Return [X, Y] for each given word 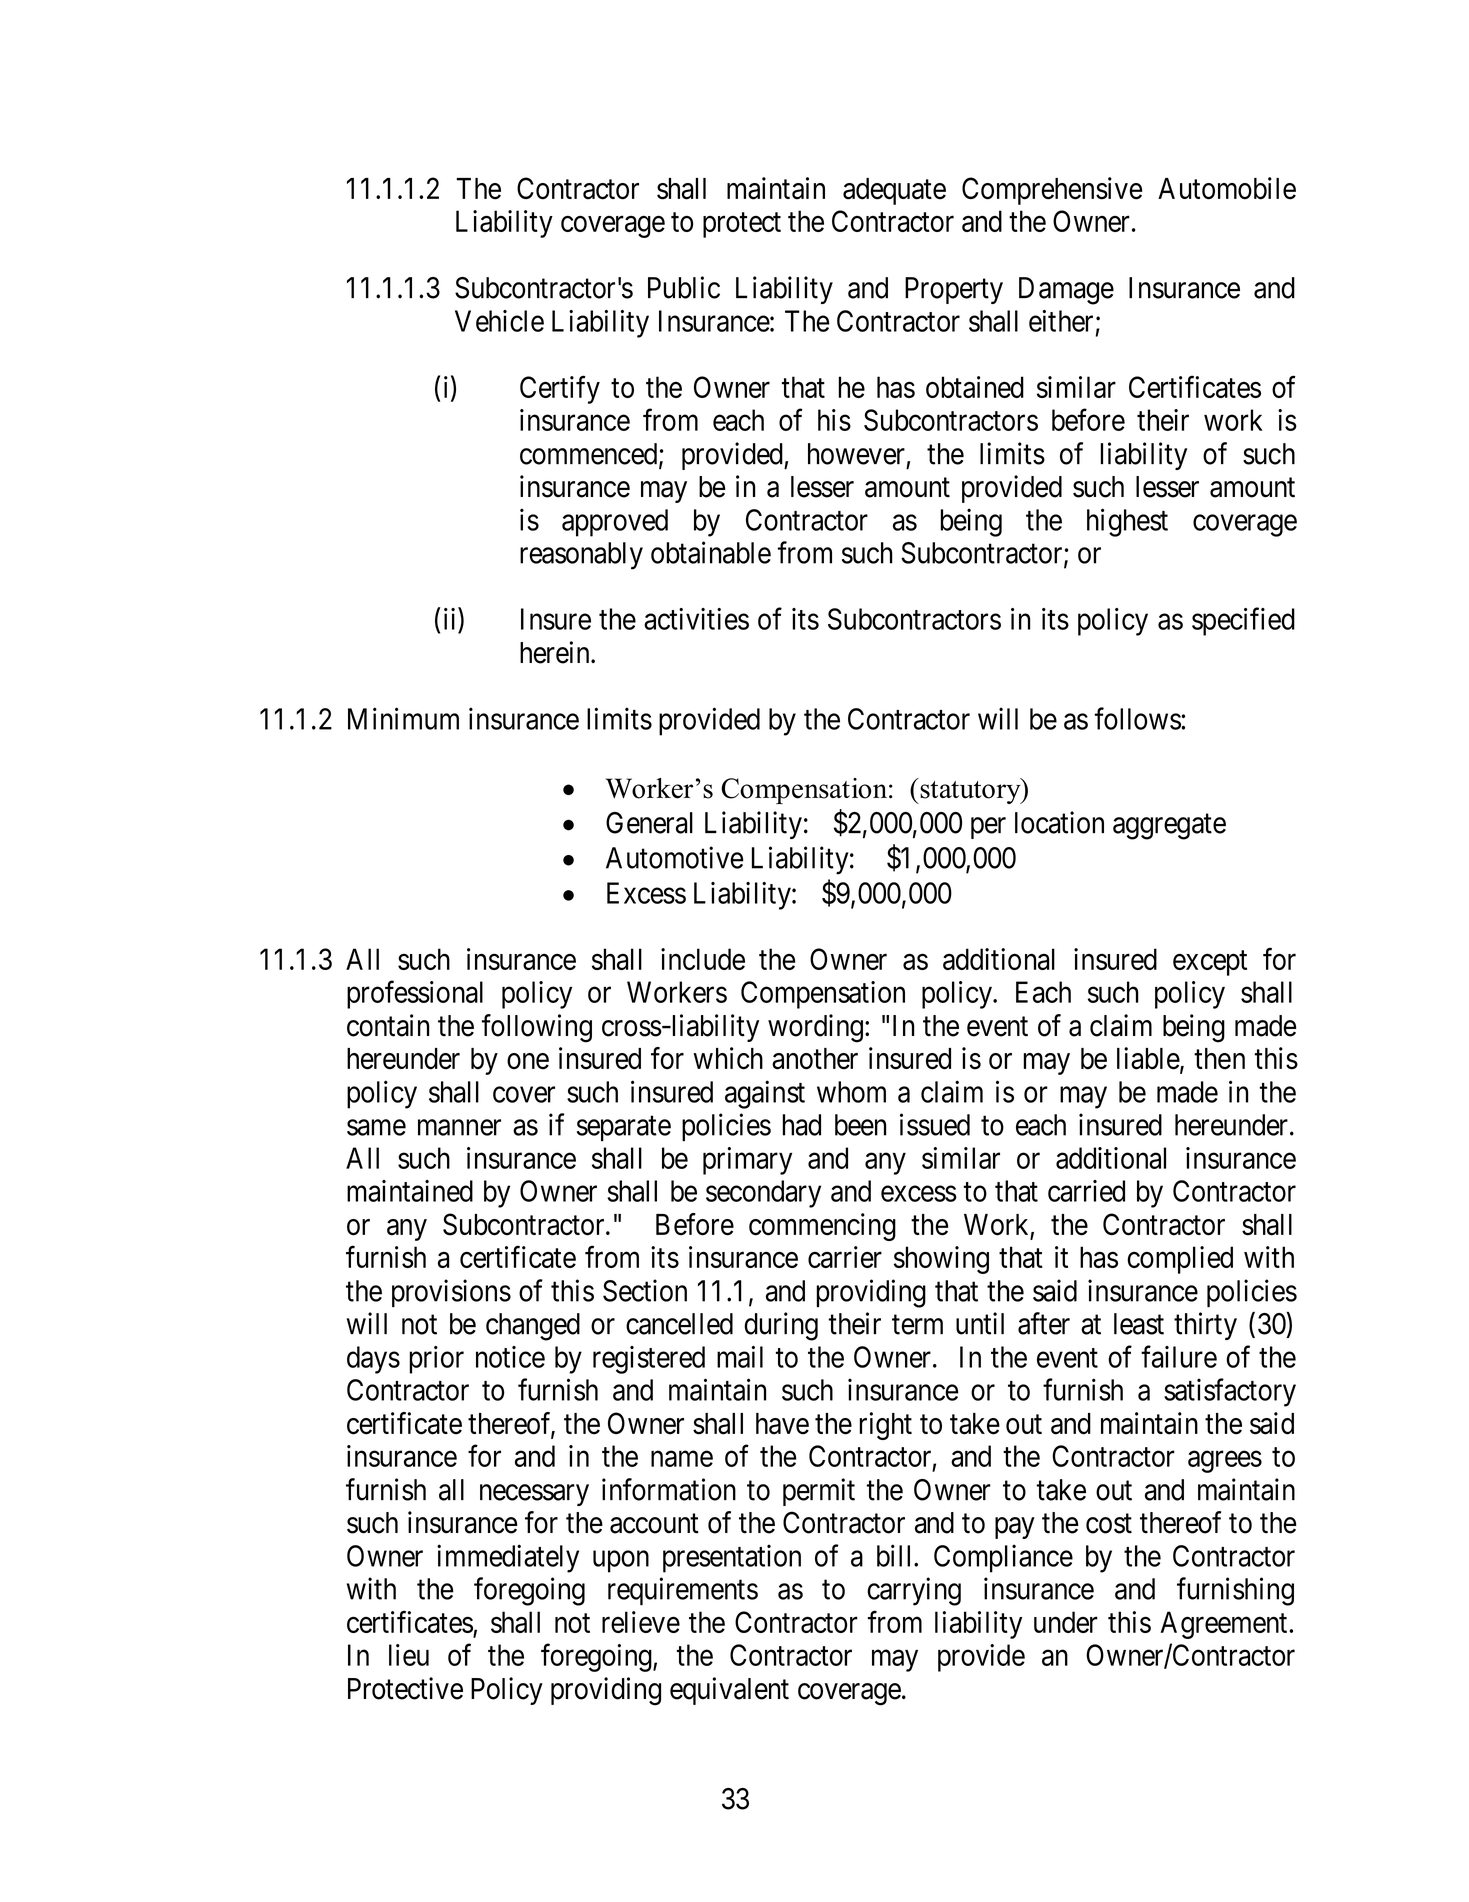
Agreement [1225, 1625]
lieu [409, 1655]
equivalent [729, 1691]
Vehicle [499, 321]
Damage [1066, 291]
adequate [894, 191]
